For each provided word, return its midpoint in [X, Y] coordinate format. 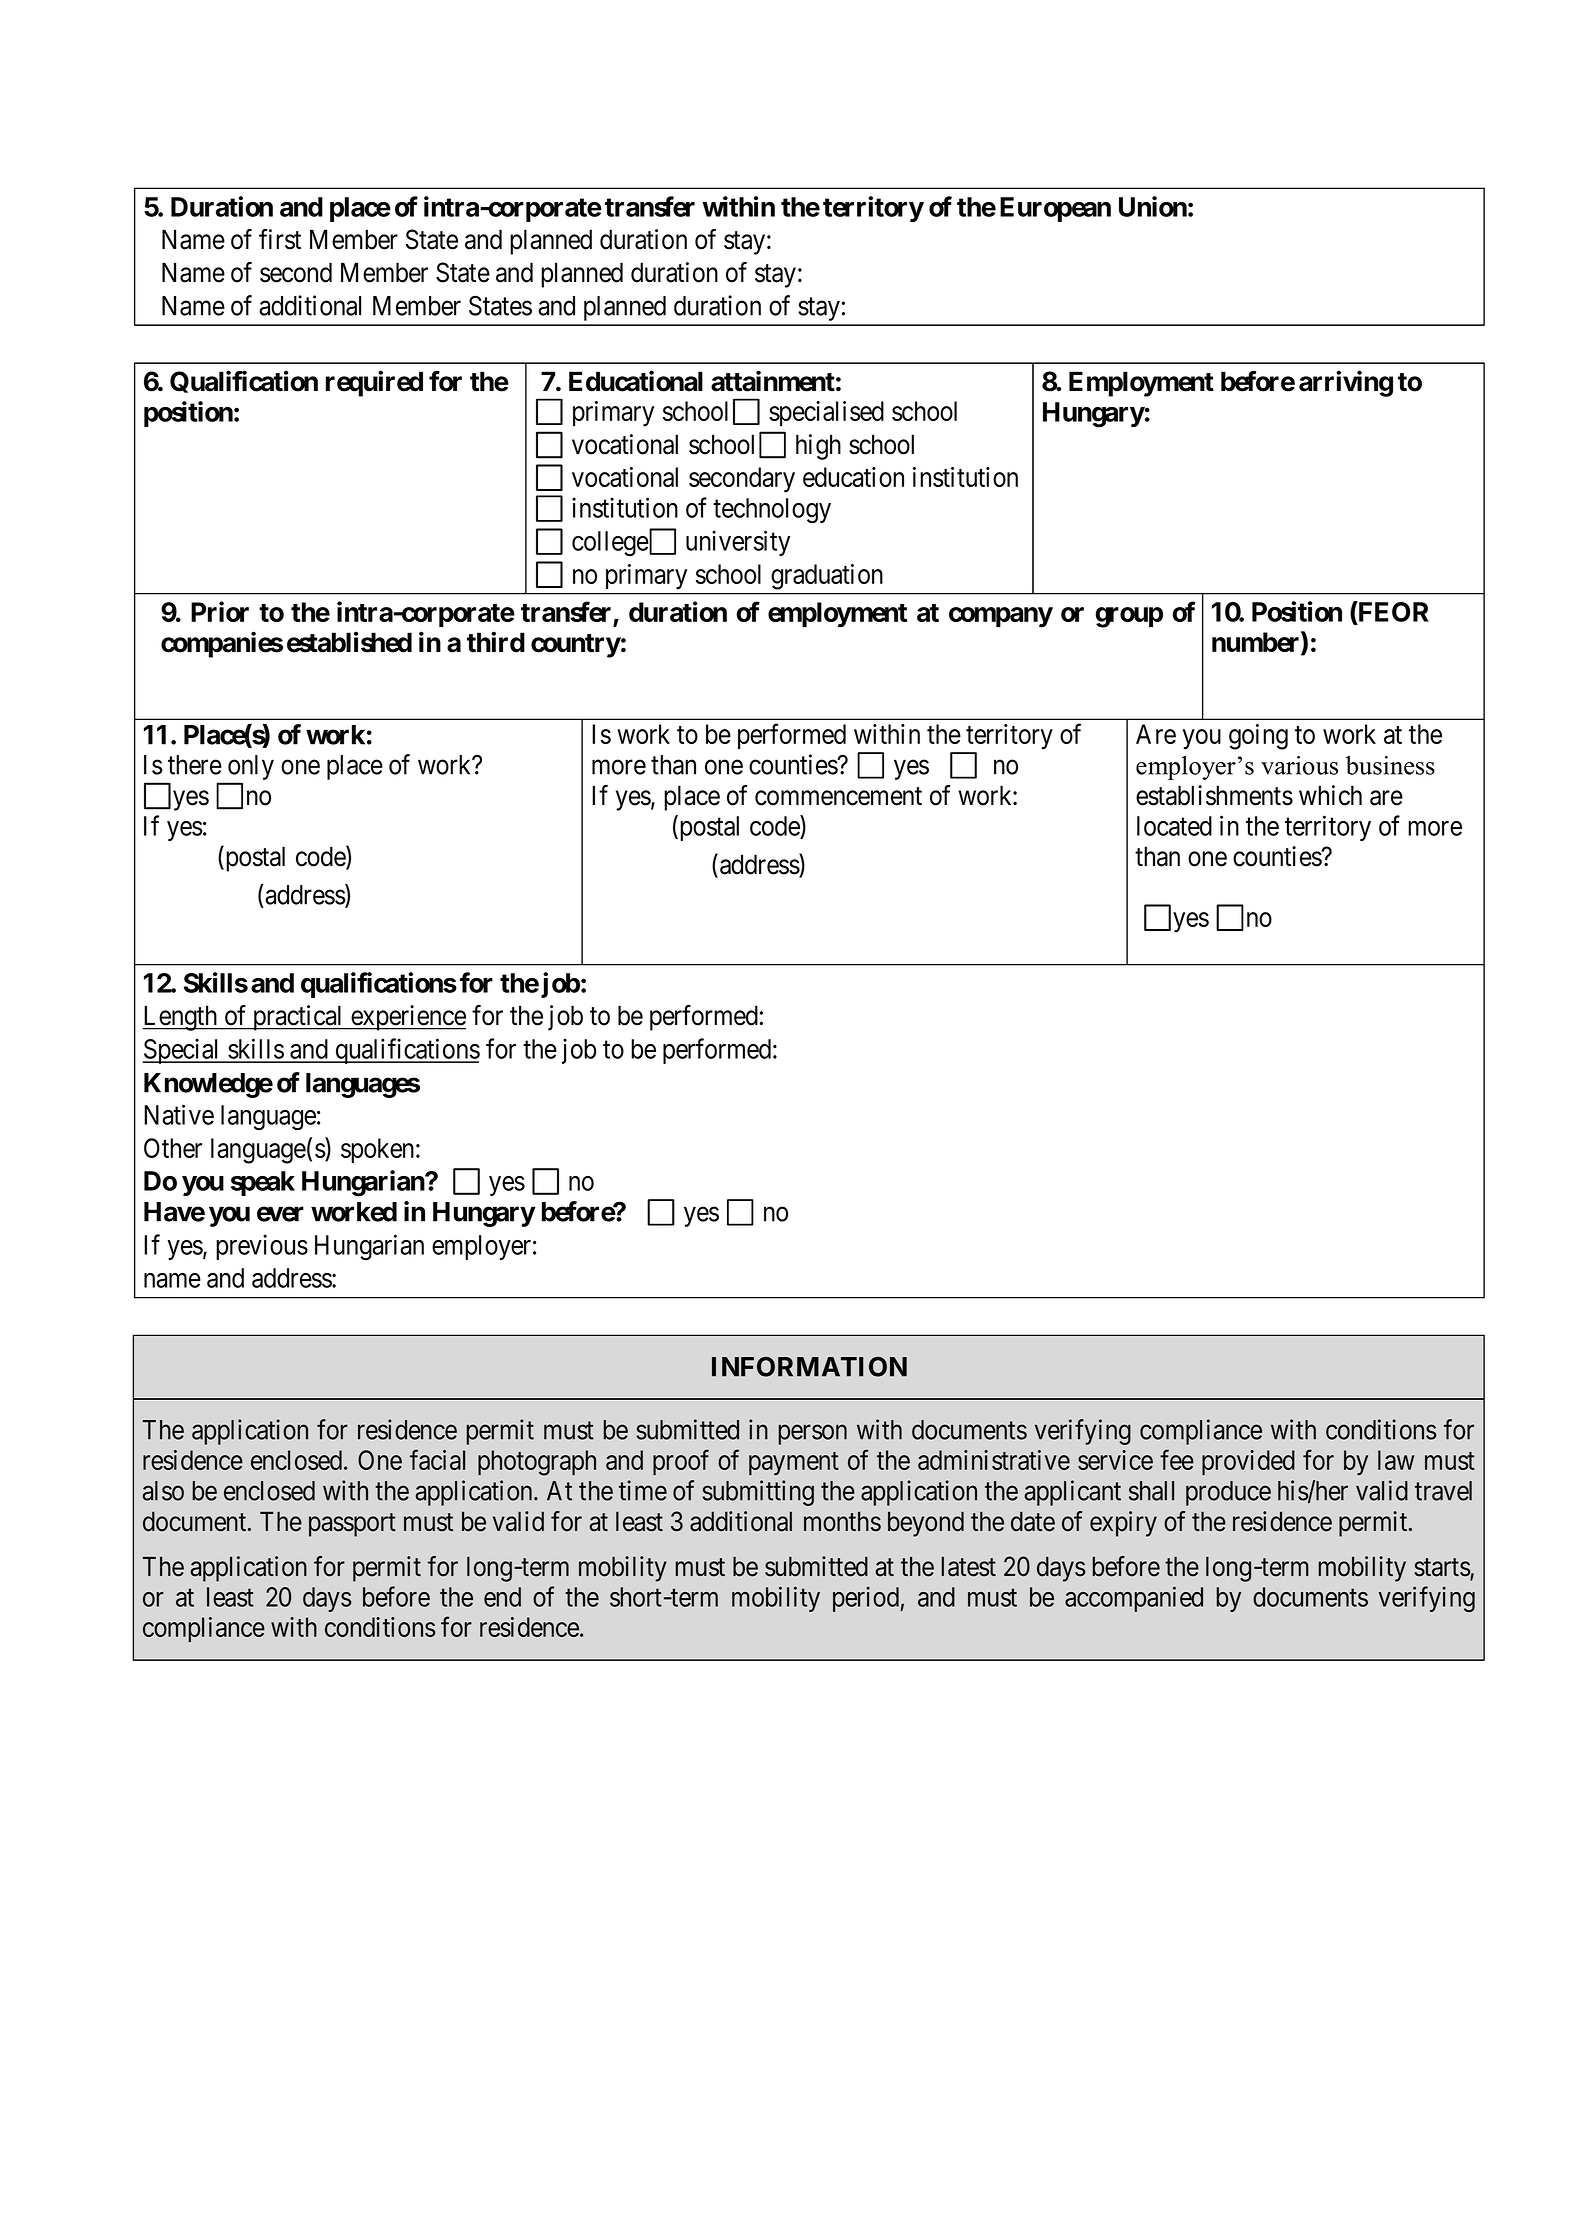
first [280, 239]
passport [352, 1525]
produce [1228, 1493]
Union [1153, 206]
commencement [838, 796]
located [1174, 826]
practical [298, 1018]
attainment [773, 381]
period [866, 1599]
